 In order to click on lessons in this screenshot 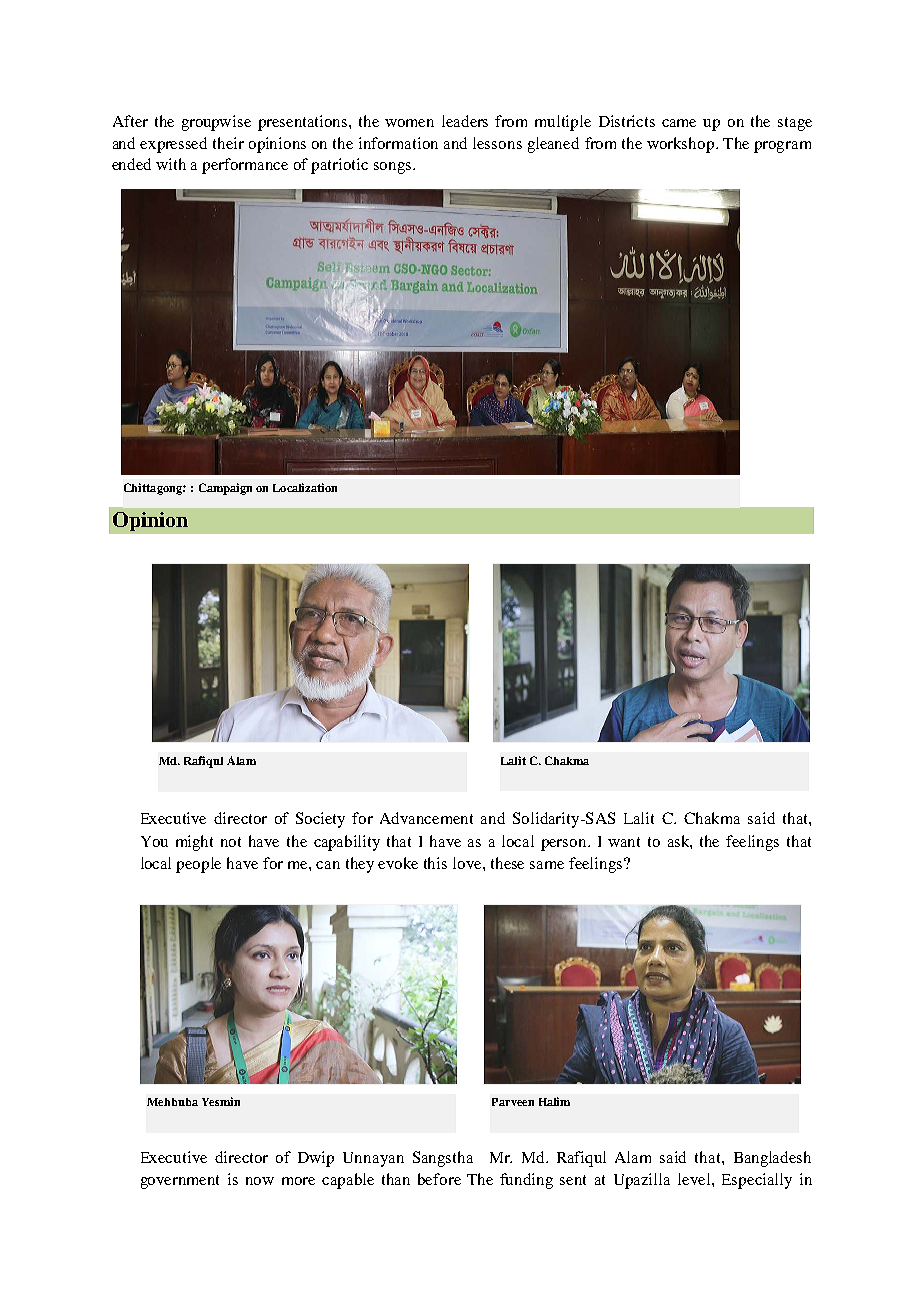, I will do `click(497, 143)`.
